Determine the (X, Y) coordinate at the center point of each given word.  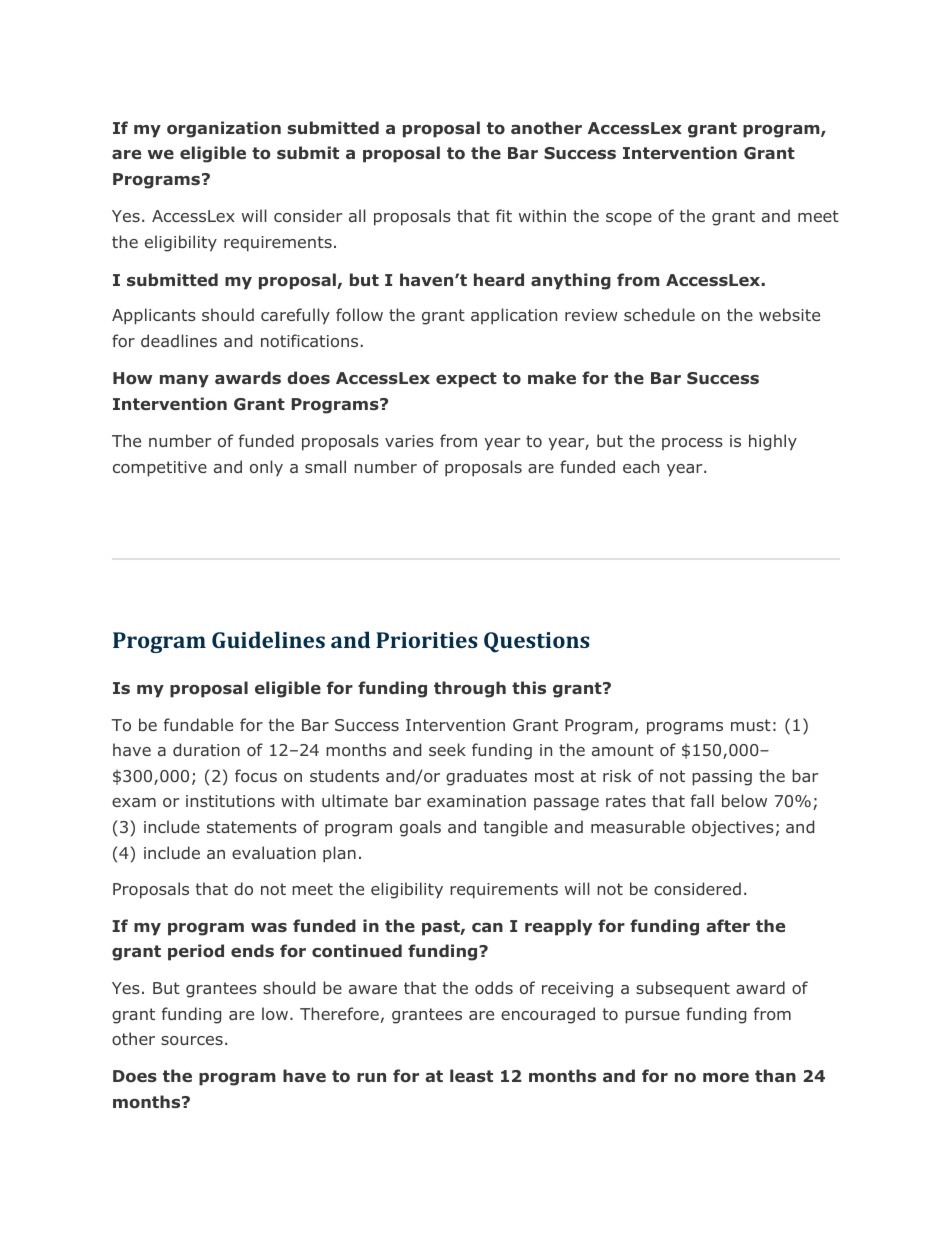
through (470, 689)
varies (409, 441)
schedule (659, 314)
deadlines (179, 340)
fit (504, 215)
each (641, 466)
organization (224, 129)
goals (420, 828)
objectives (733, 828)
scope (629, 219)
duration (206, 749)
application (514, 316)
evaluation (274, 852)
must (751, 725)
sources (192, 1040)
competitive (160, 469)
